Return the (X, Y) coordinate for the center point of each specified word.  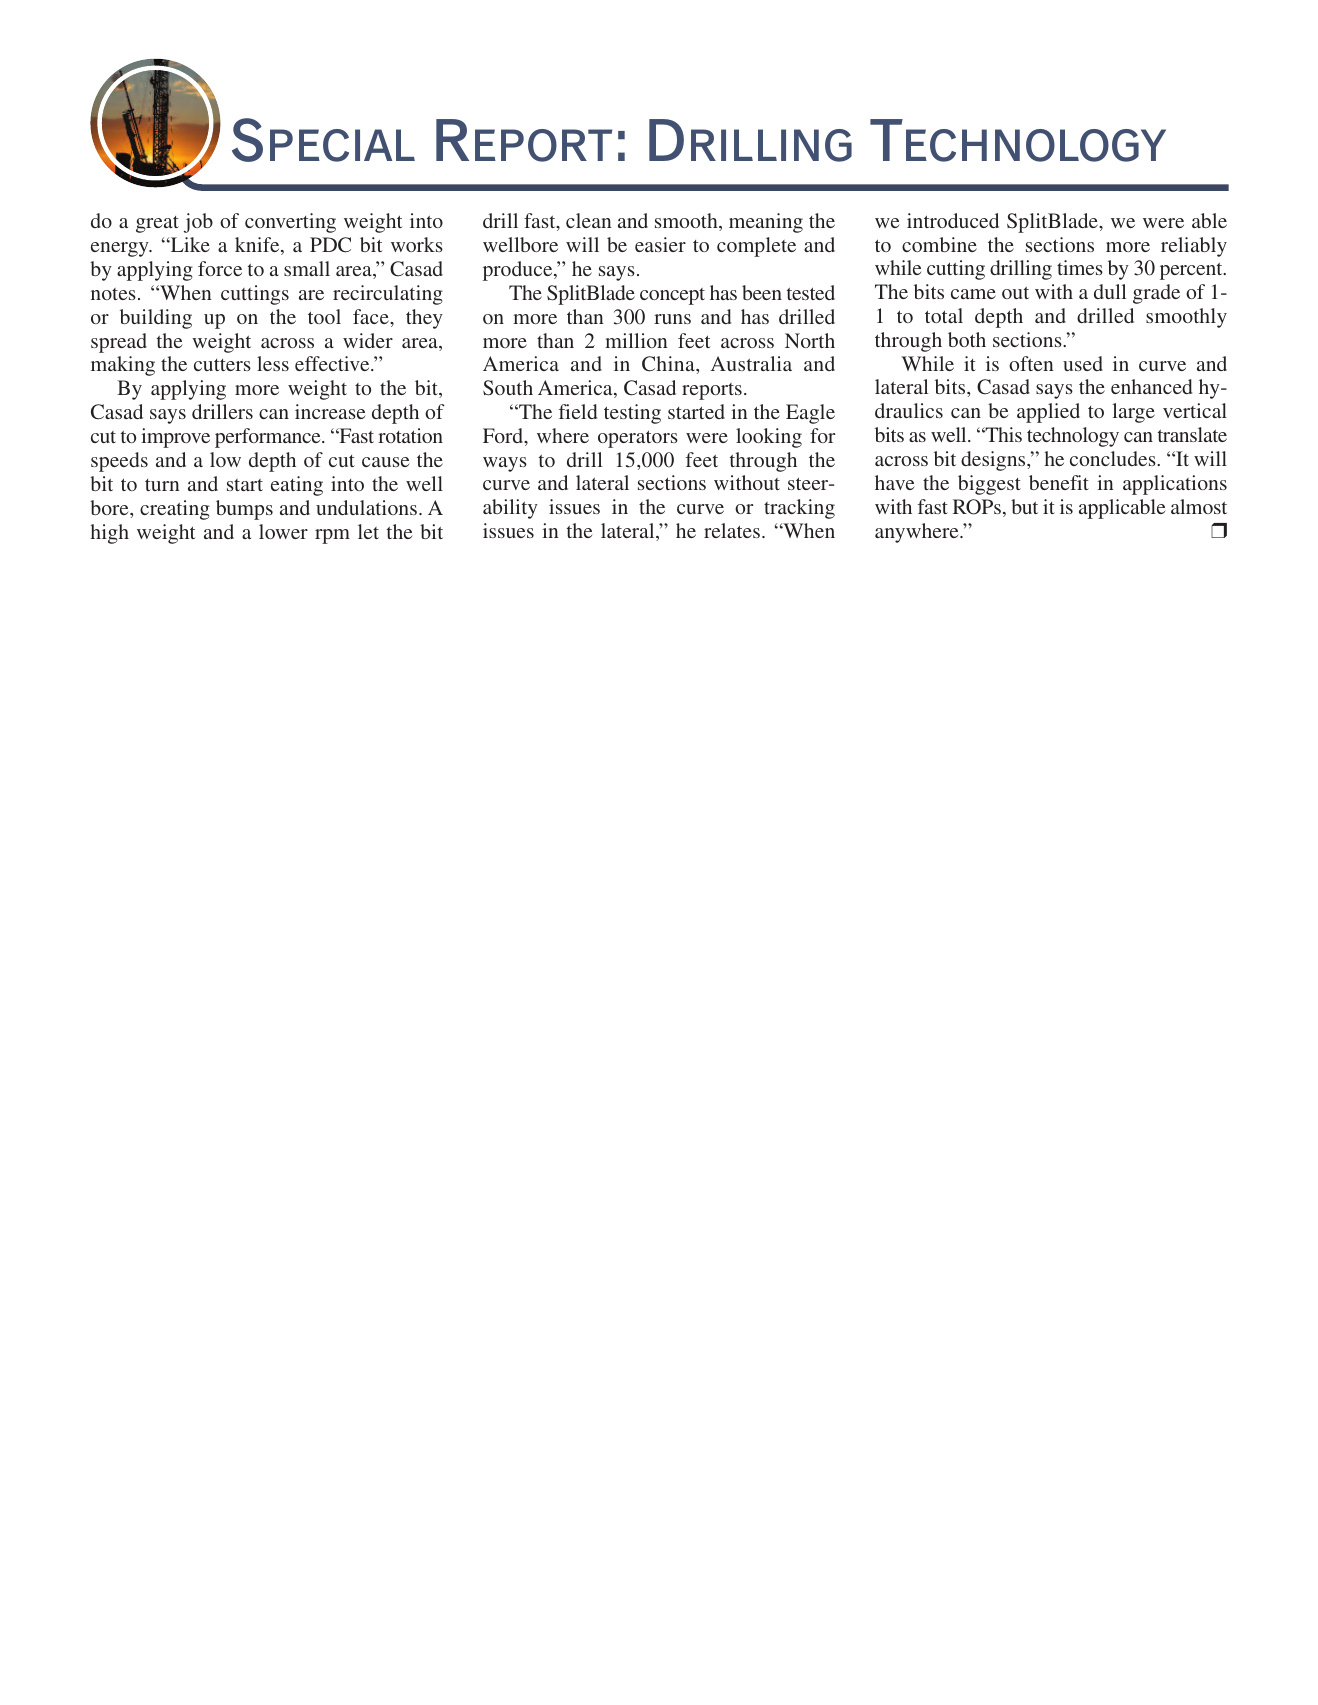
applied (1048, 413)
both (967, 339)
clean (588, 220)
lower (283, 531)
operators (638, 439)
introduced (953, 220)
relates (732, 530)
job (198, 223)
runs (672, 319)
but (1024, 506)
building (156, 319)
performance (269, 438)
